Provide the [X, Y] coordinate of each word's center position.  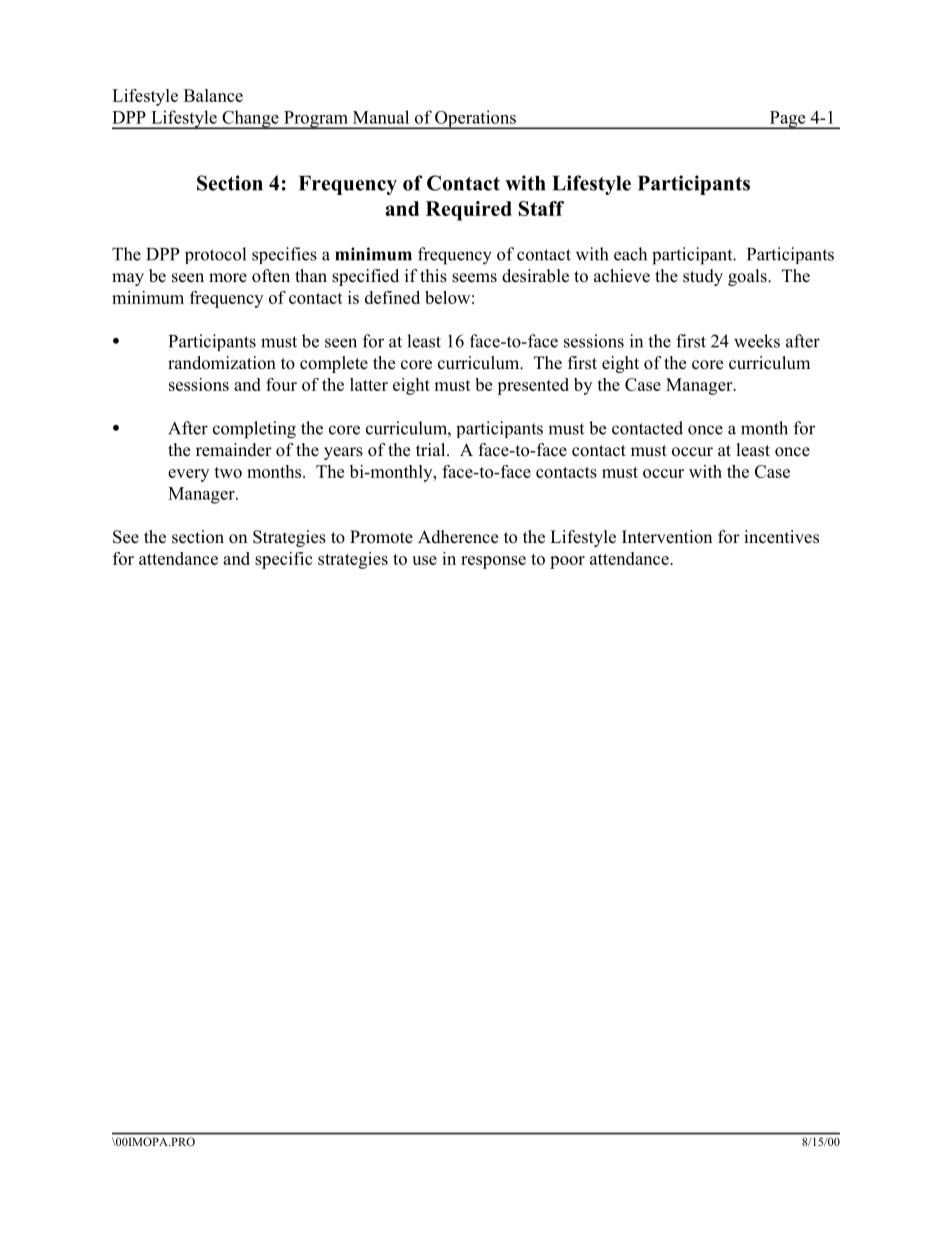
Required [469, 211]
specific [283, 560]
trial [432, 449]
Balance [213, 95]
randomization [222, 363]
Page [787, 120]
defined [392, 297]
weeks [757, 341]
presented [533, 386]
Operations [475, 119]
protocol [215, 255]
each [630, 254]
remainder [234, 450]
